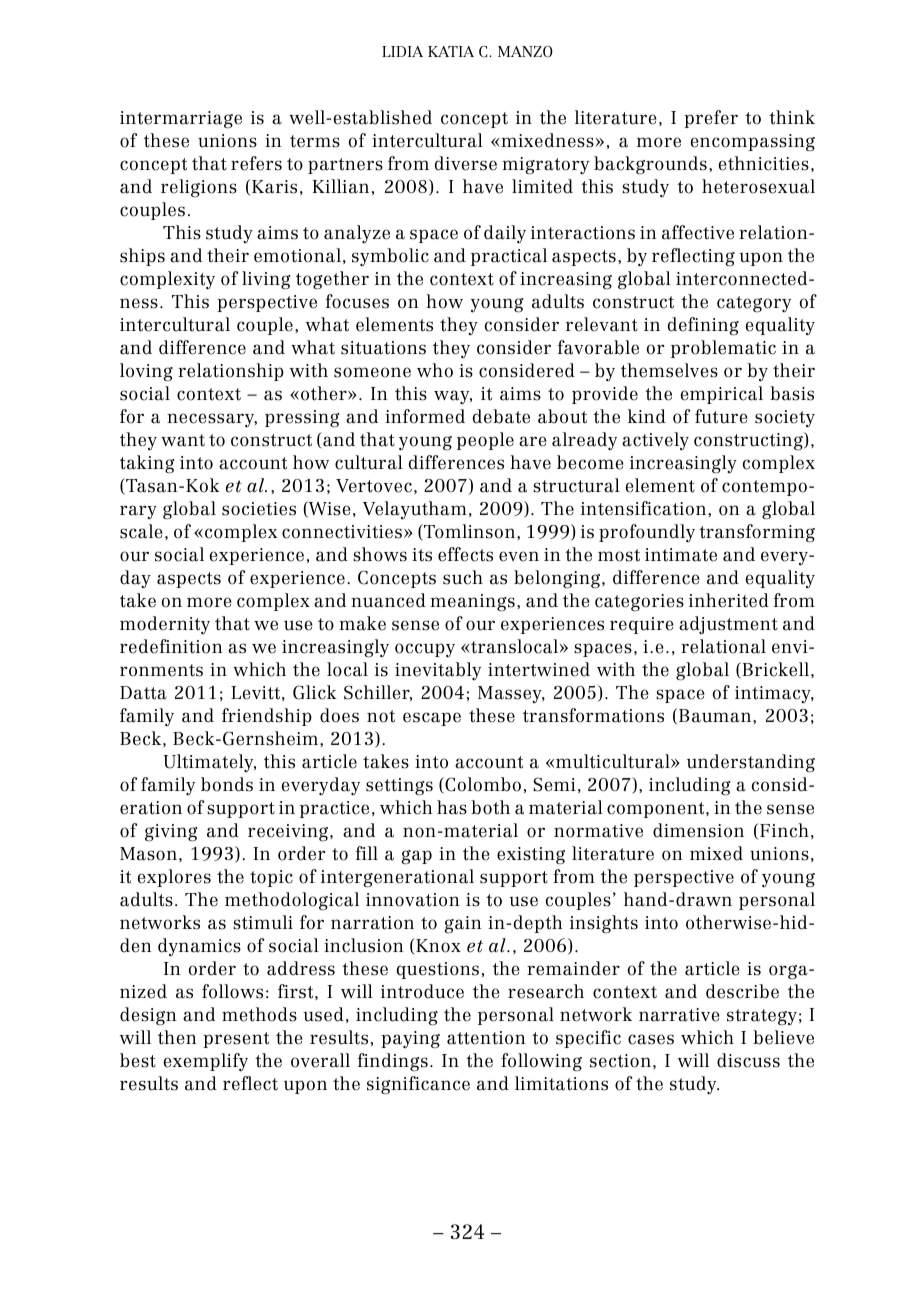  What do you see at coordinates (206, 1062) in the screenshot?
I see `exemplify` at bounding box center [206, 1062].
